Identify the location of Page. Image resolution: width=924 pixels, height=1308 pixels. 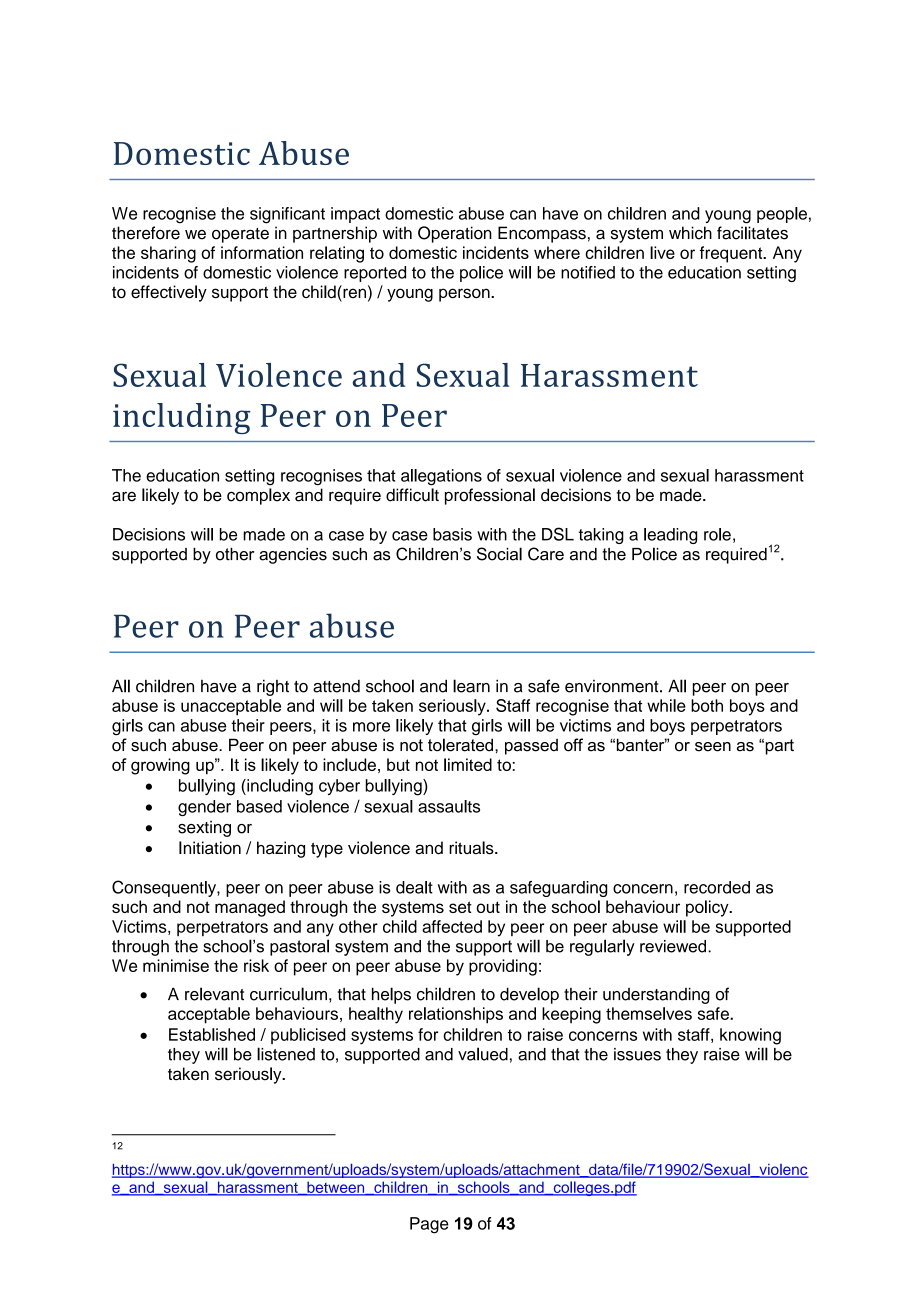
(429, 1225).
